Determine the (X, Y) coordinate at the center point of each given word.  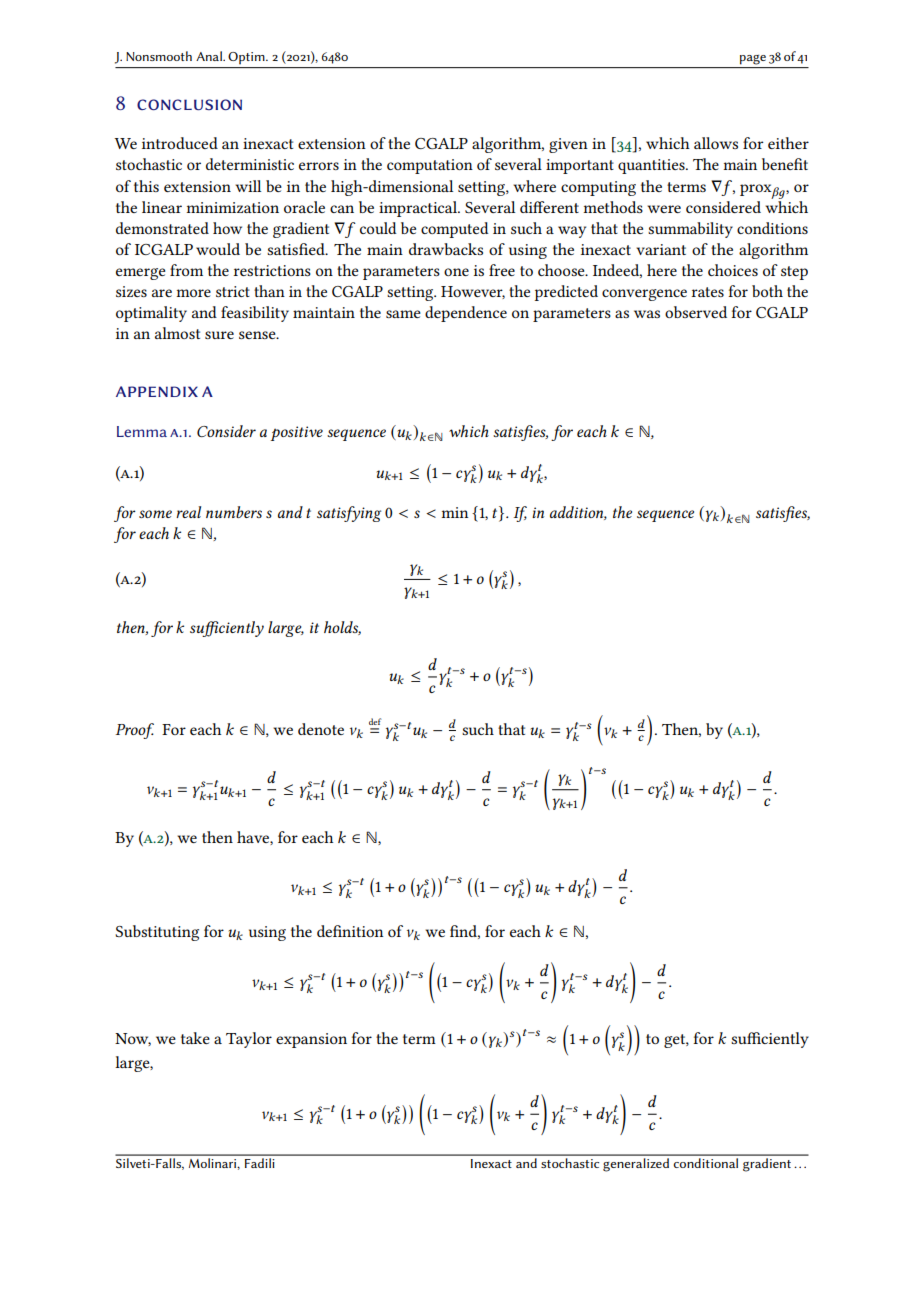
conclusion (189, 104)
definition (350, 931)
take (195, 1038)
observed (696, 312)
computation (430, 166)
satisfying (349, 514)
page (753, 60)
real (188, 512)
